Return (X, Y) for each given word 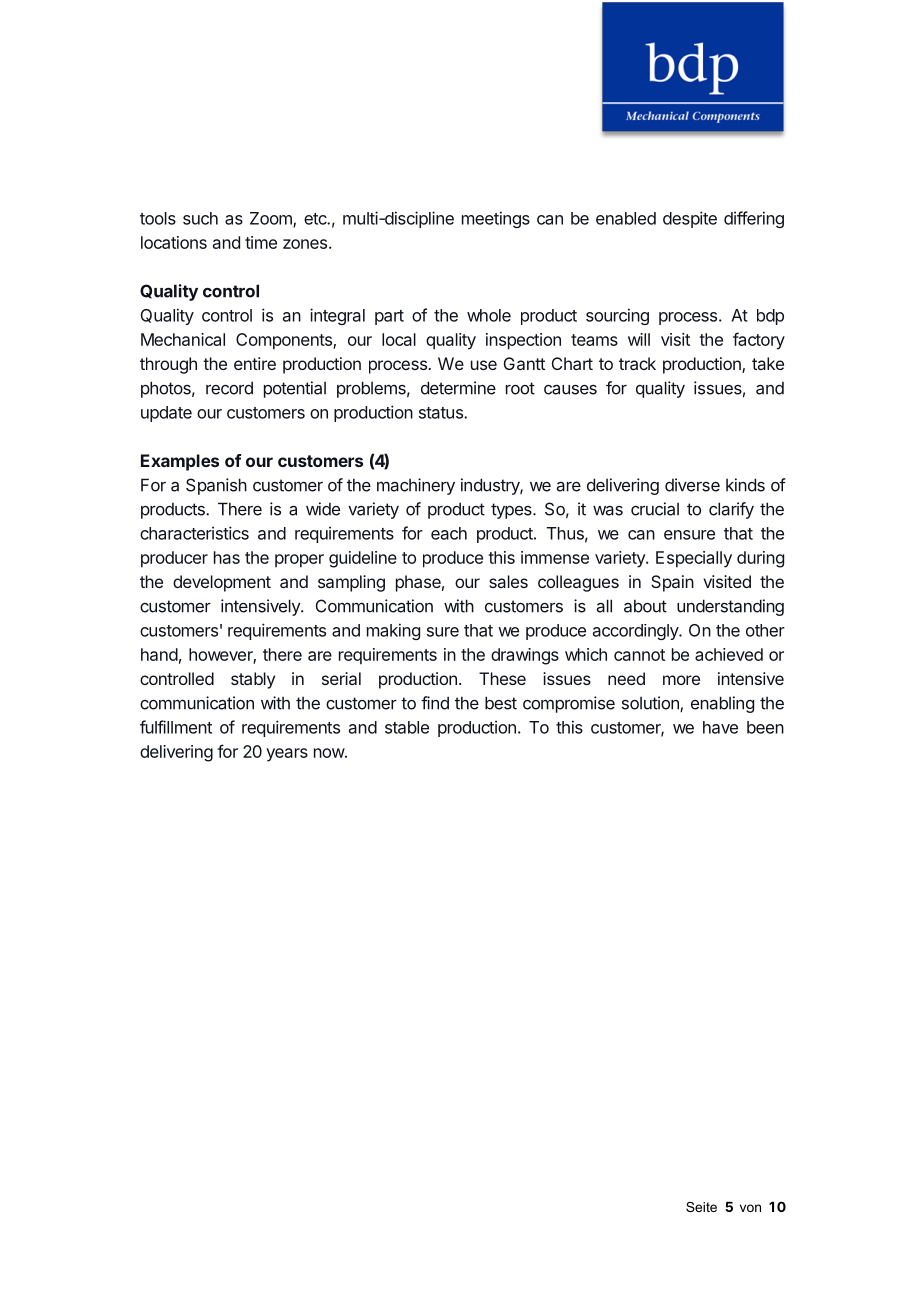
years (287, 755)
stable (407, 727)
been (765, 727)
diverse (692, 485)
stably (253, 680)
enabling (722, 704)
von (750, 1208)
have (720, 727)
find (435, 703)
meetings (496, 219)
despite (690, 219)
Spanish (216, 486)
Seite (701, 1207)
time (261, 242)
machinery (416, 486)
